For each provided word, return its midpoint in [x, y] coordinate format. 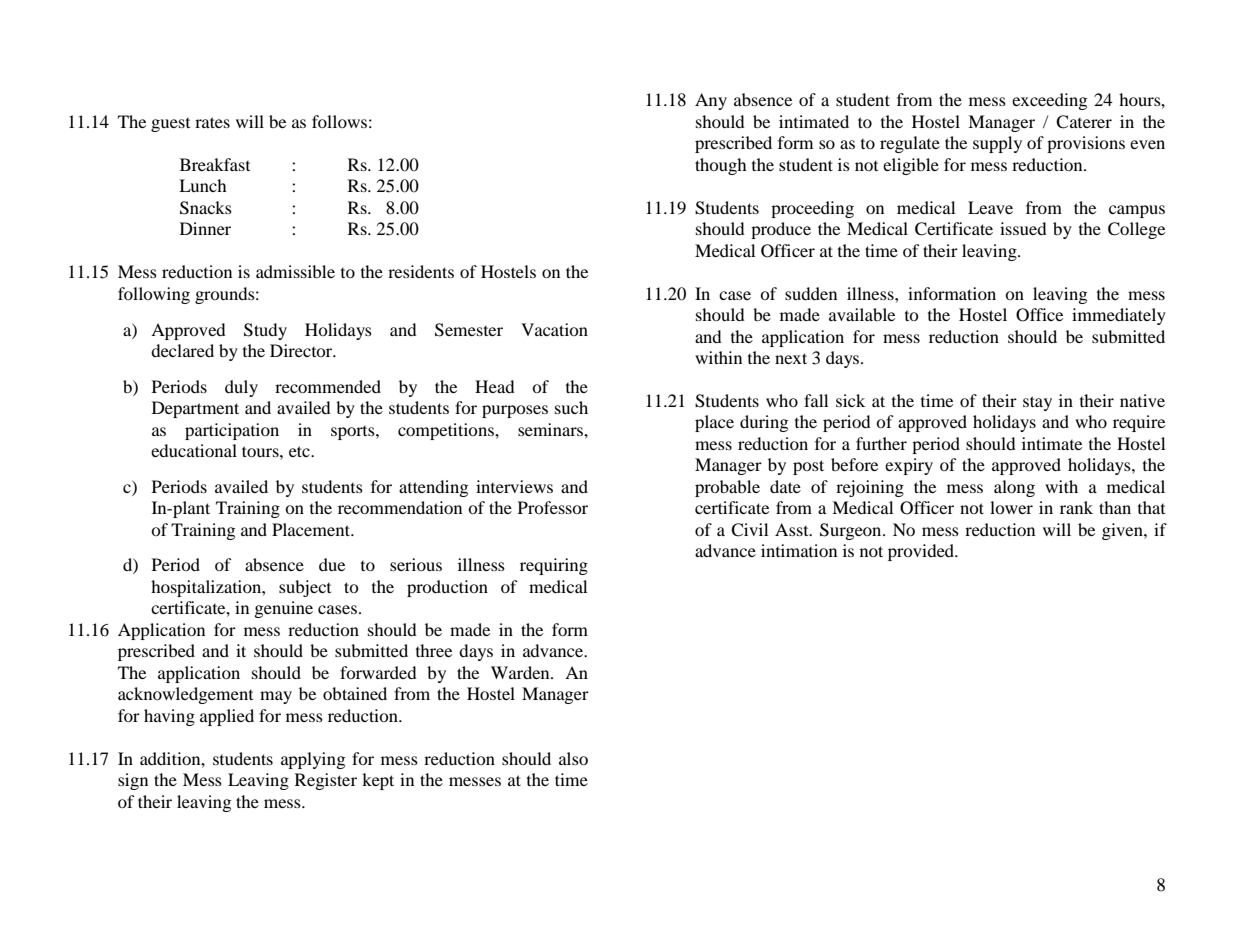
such [571, 407]
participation [232, 431]
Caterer [1084, 122]
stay [1037, 403]
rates [212, 122]
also [573, 758]
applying [313, 760]
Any [711, 101]
